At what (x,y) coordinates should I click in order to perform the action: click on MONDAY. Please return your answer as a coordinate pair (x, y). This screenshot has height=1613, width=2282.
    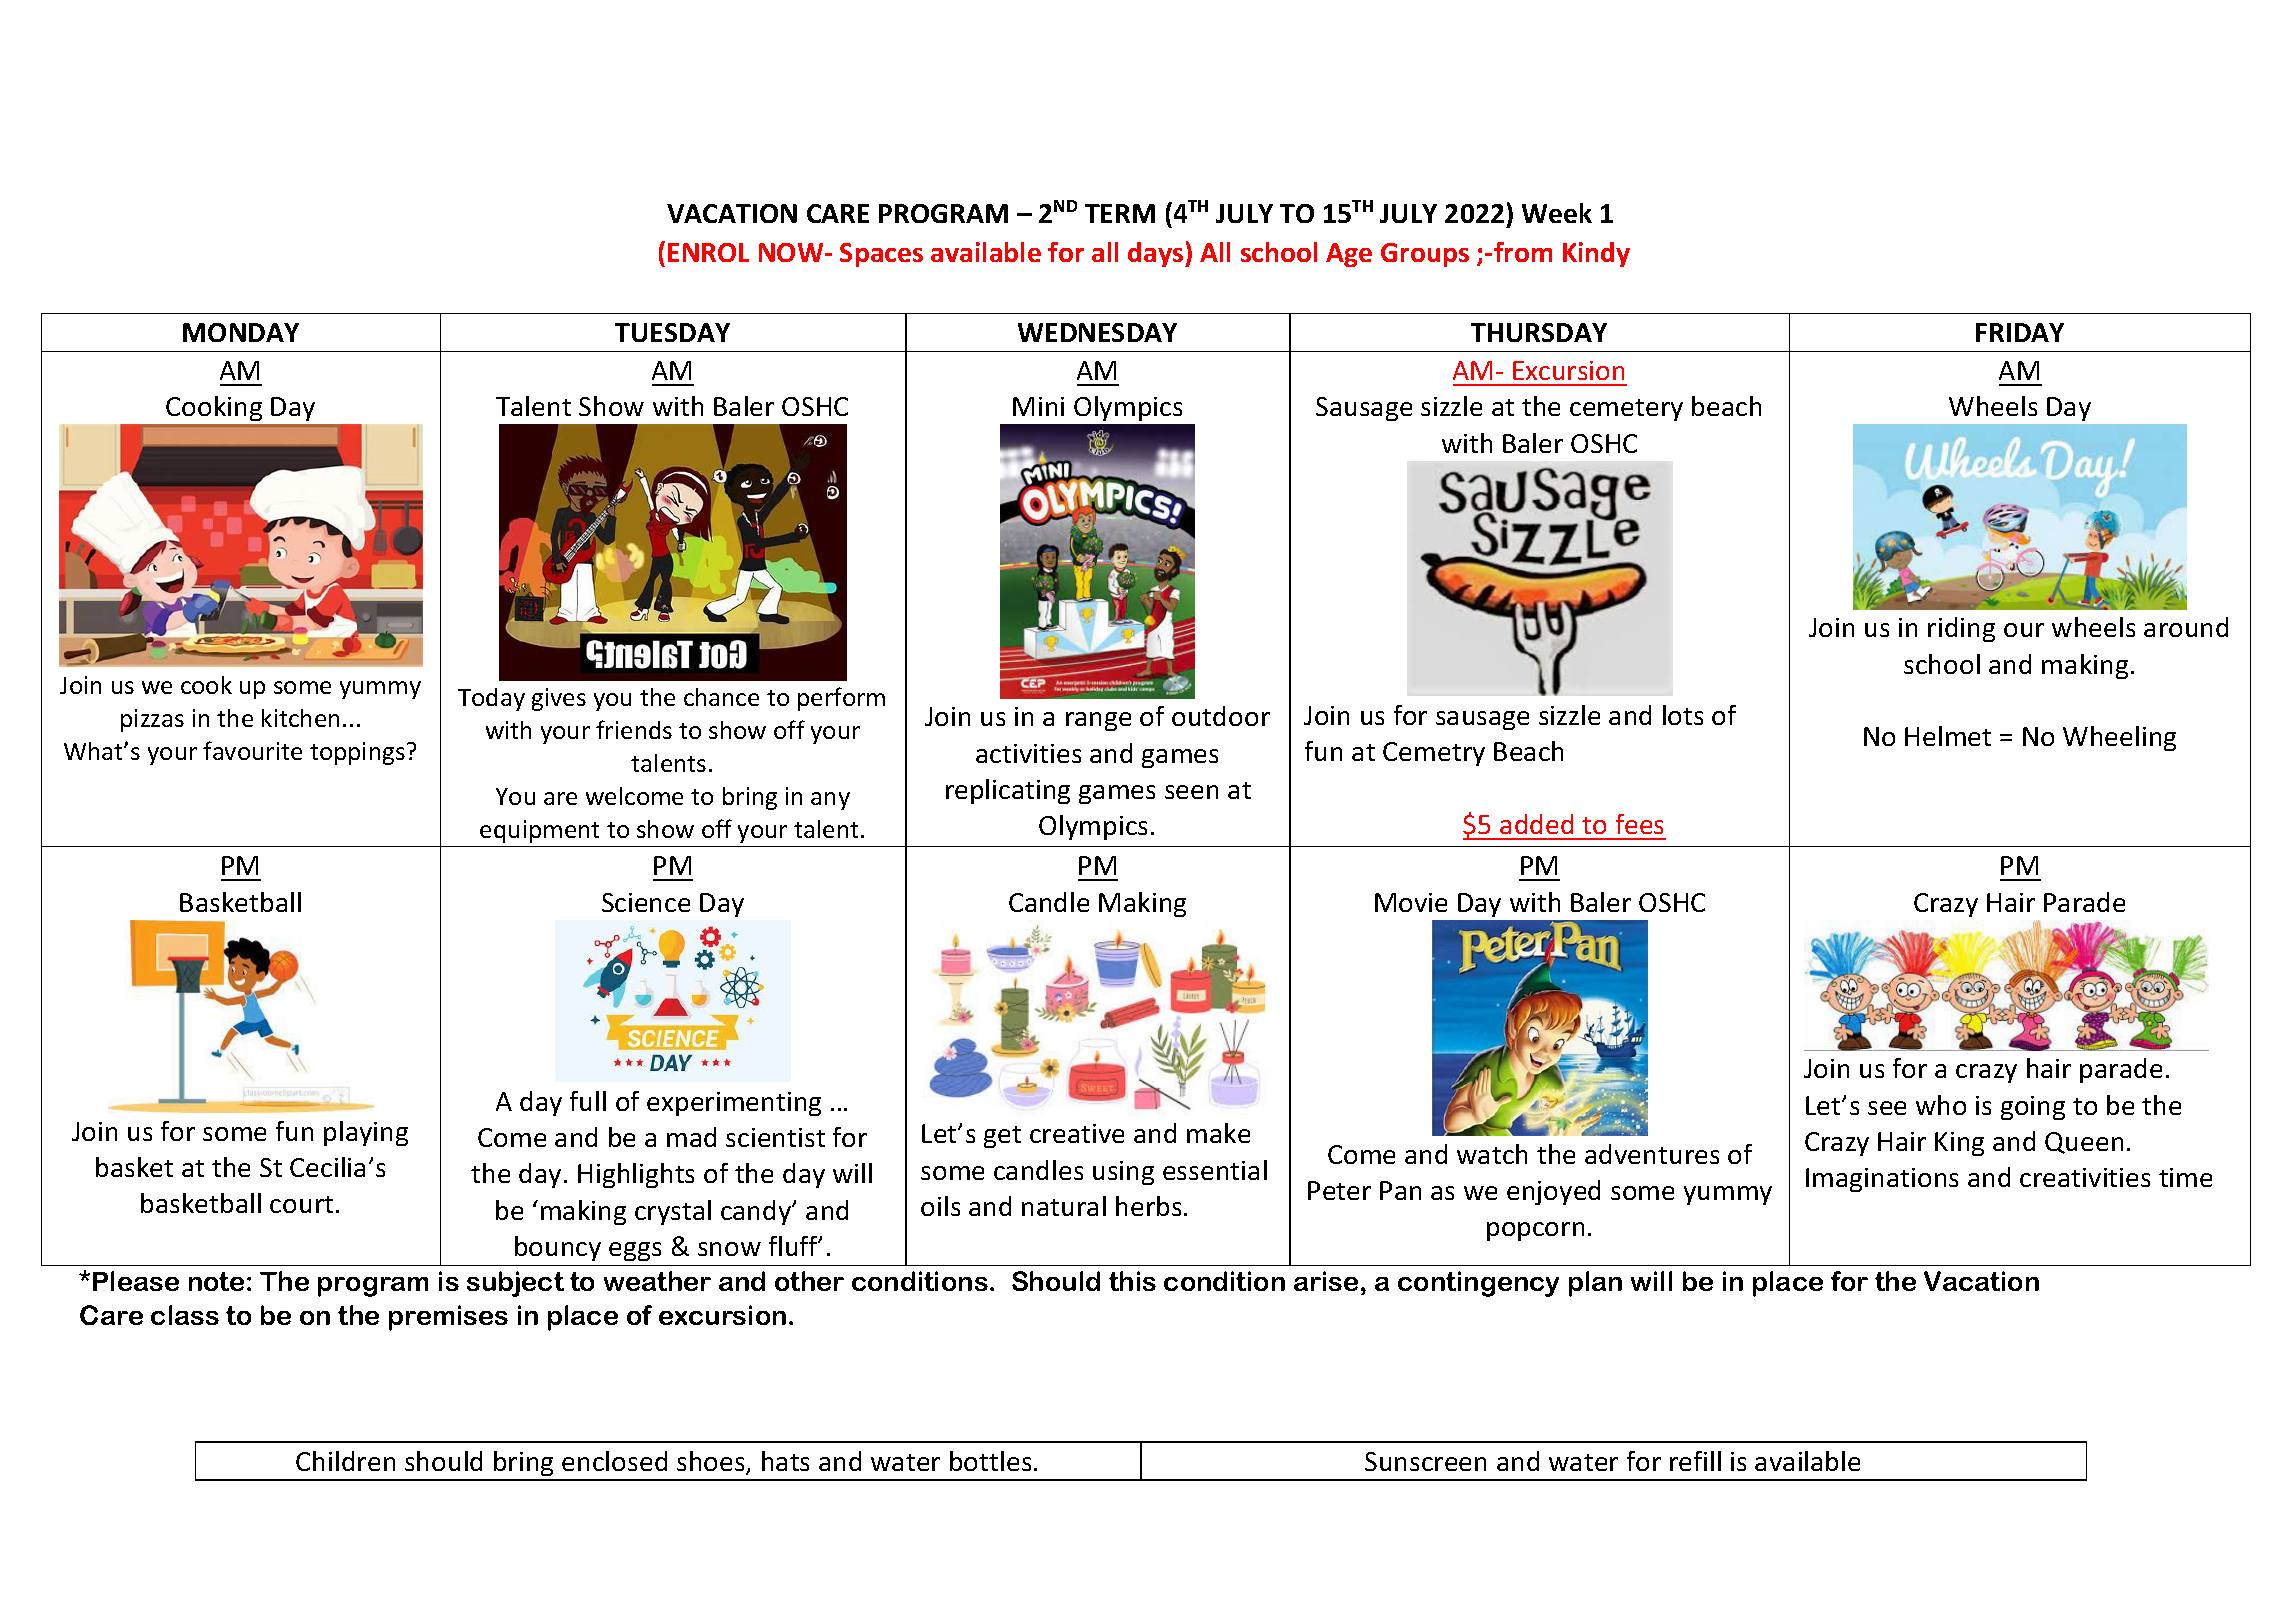
    Looking at the image, I should click on (241, 332).
